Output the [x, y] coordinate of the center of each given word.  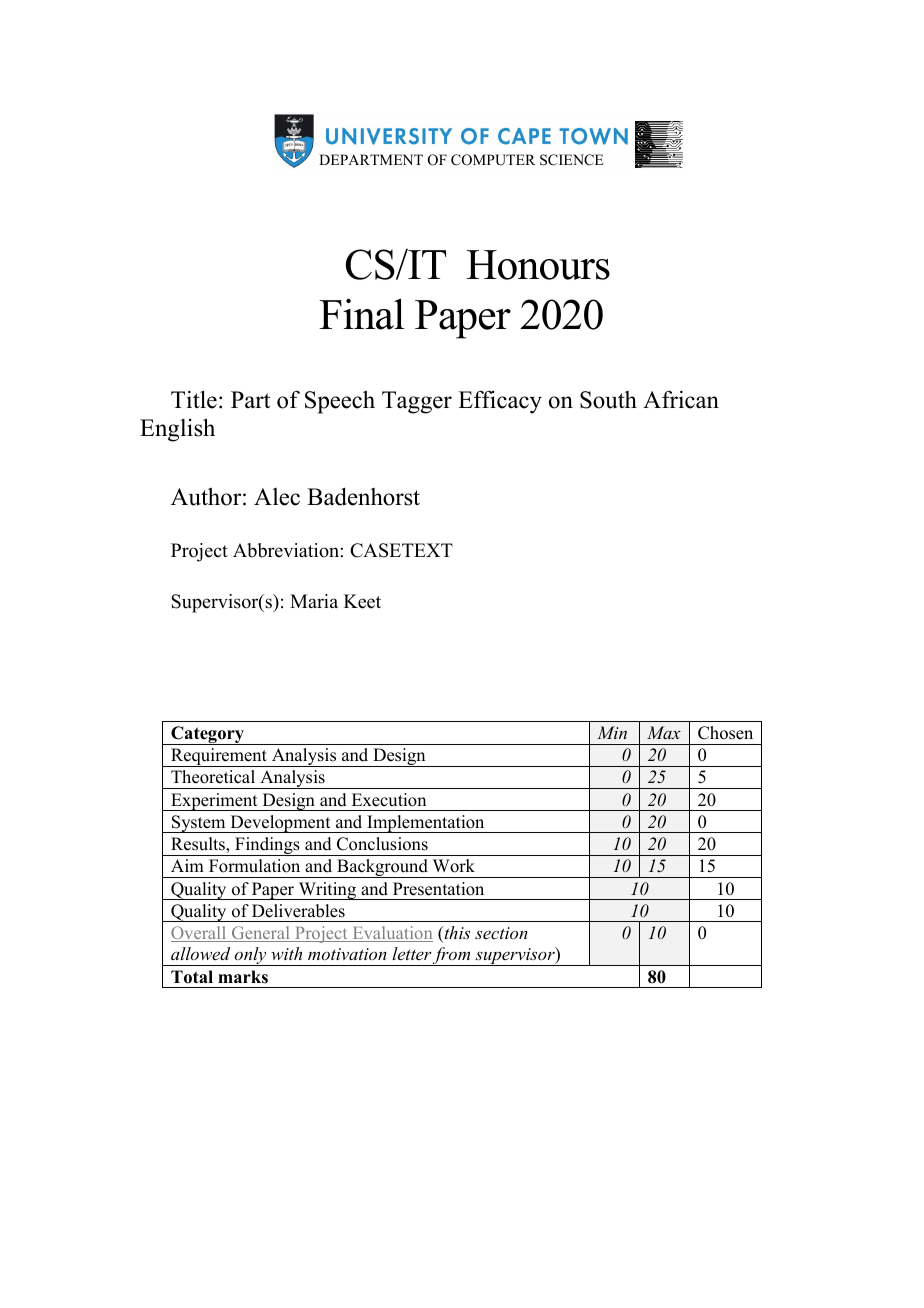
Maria [314, 601]
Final [361, 314]
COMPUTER [493, 160]
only [251, 956]
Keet [362, 601]
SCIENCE [571, 160]
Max [664, 732]
